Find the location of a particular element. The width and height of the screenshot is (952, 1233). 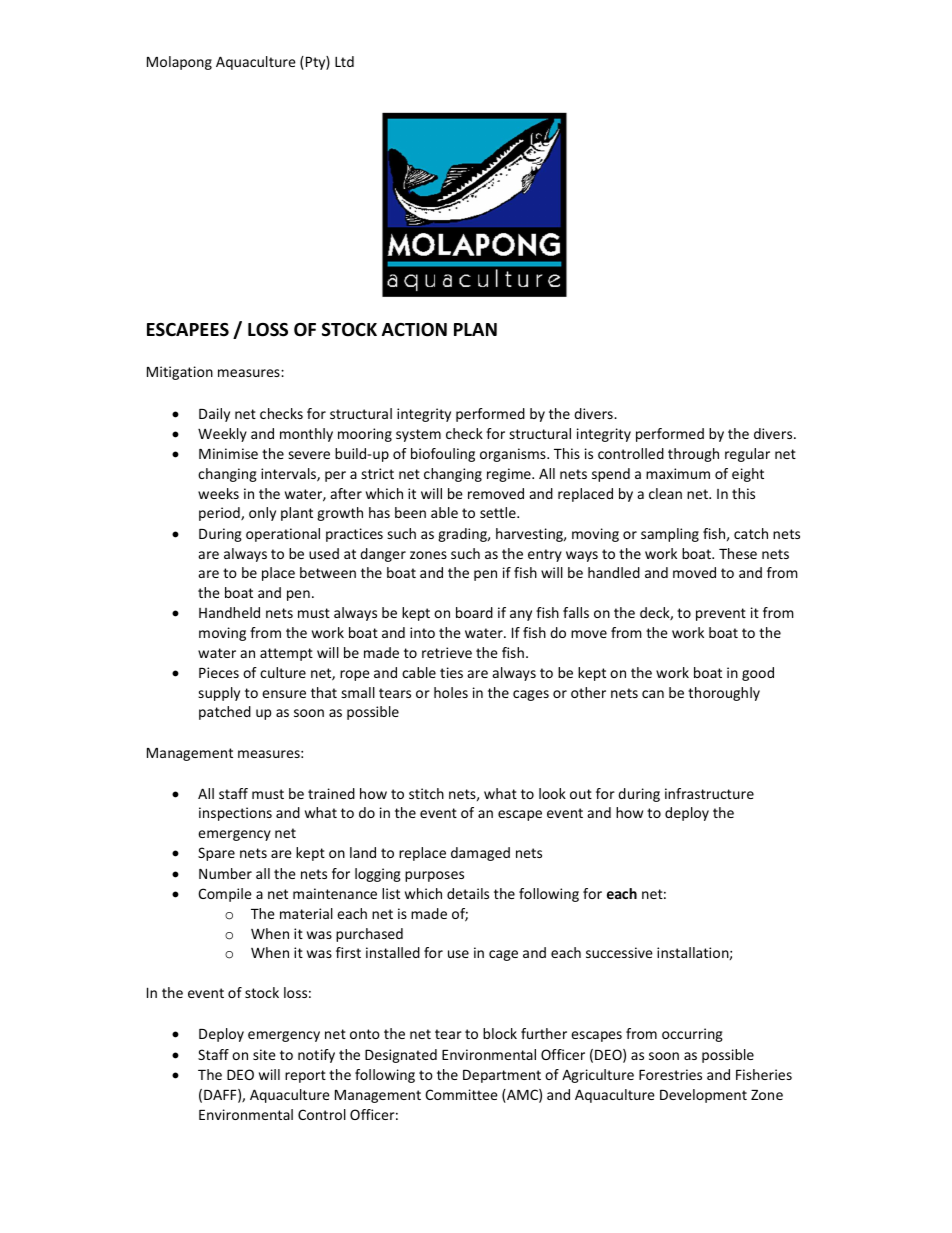

through is located at coordinates (693, 455).
